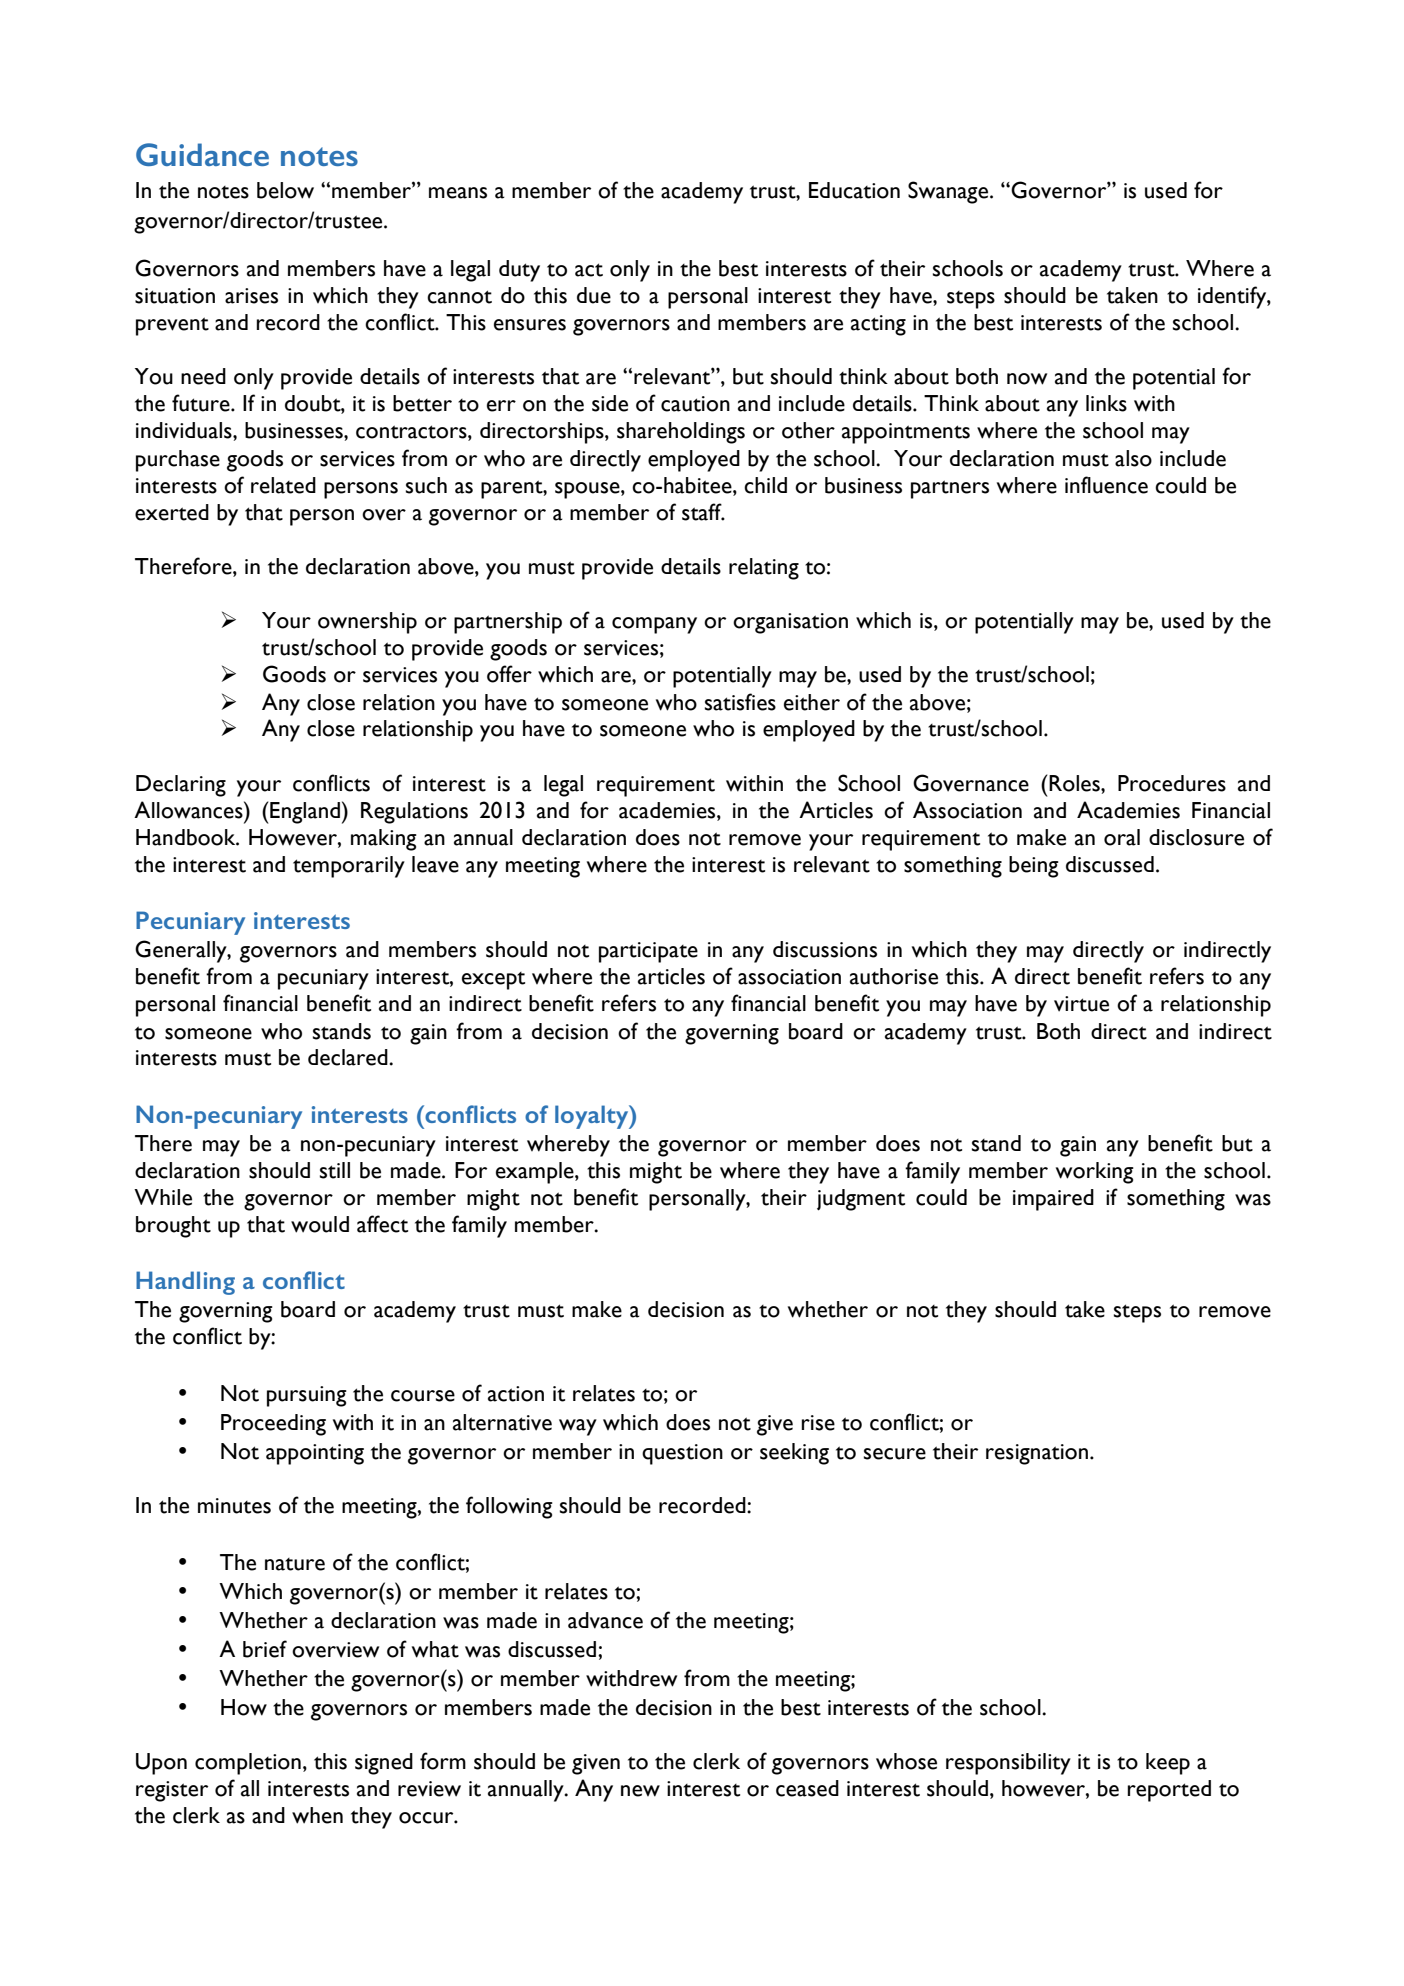 The width and height of the image is (1404, 1986). Describe the element at coordinates (640, 1791) in the image. I see `new` at that location.
